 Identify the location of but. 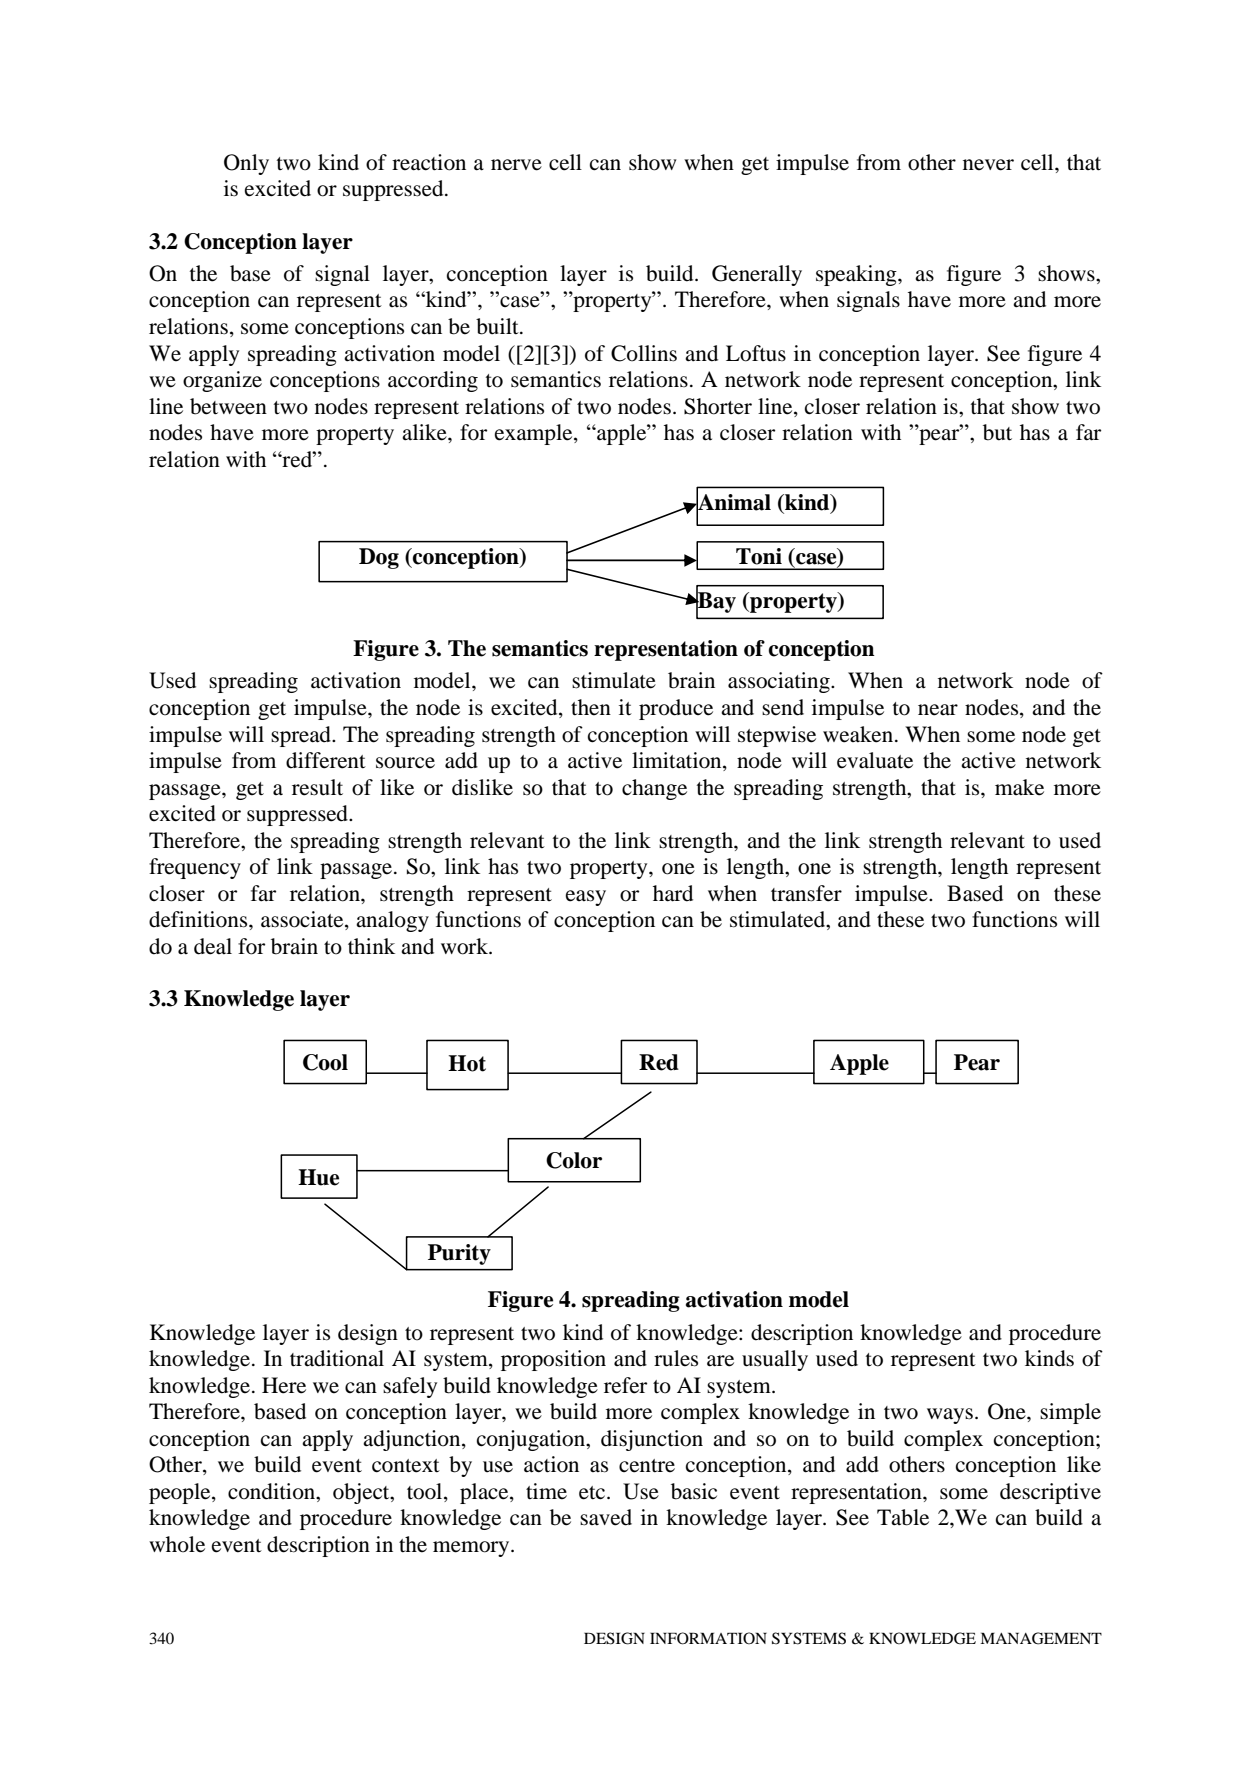
(997, 432).
